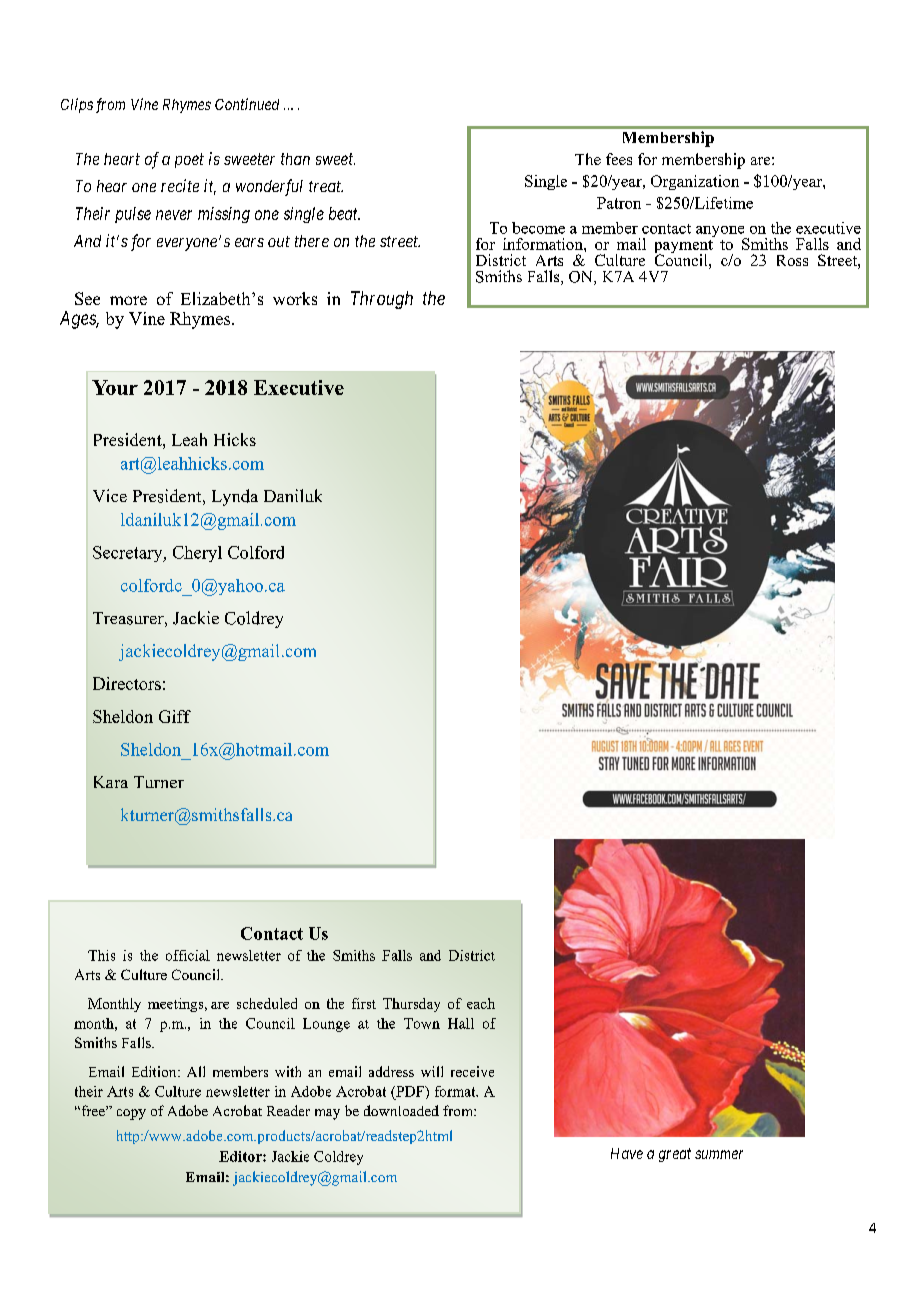 The image size is (924, 1308). What do you see at coordinates (115, 387) in the screenshot?
I see `Your` at bounding box center [115, 387].
